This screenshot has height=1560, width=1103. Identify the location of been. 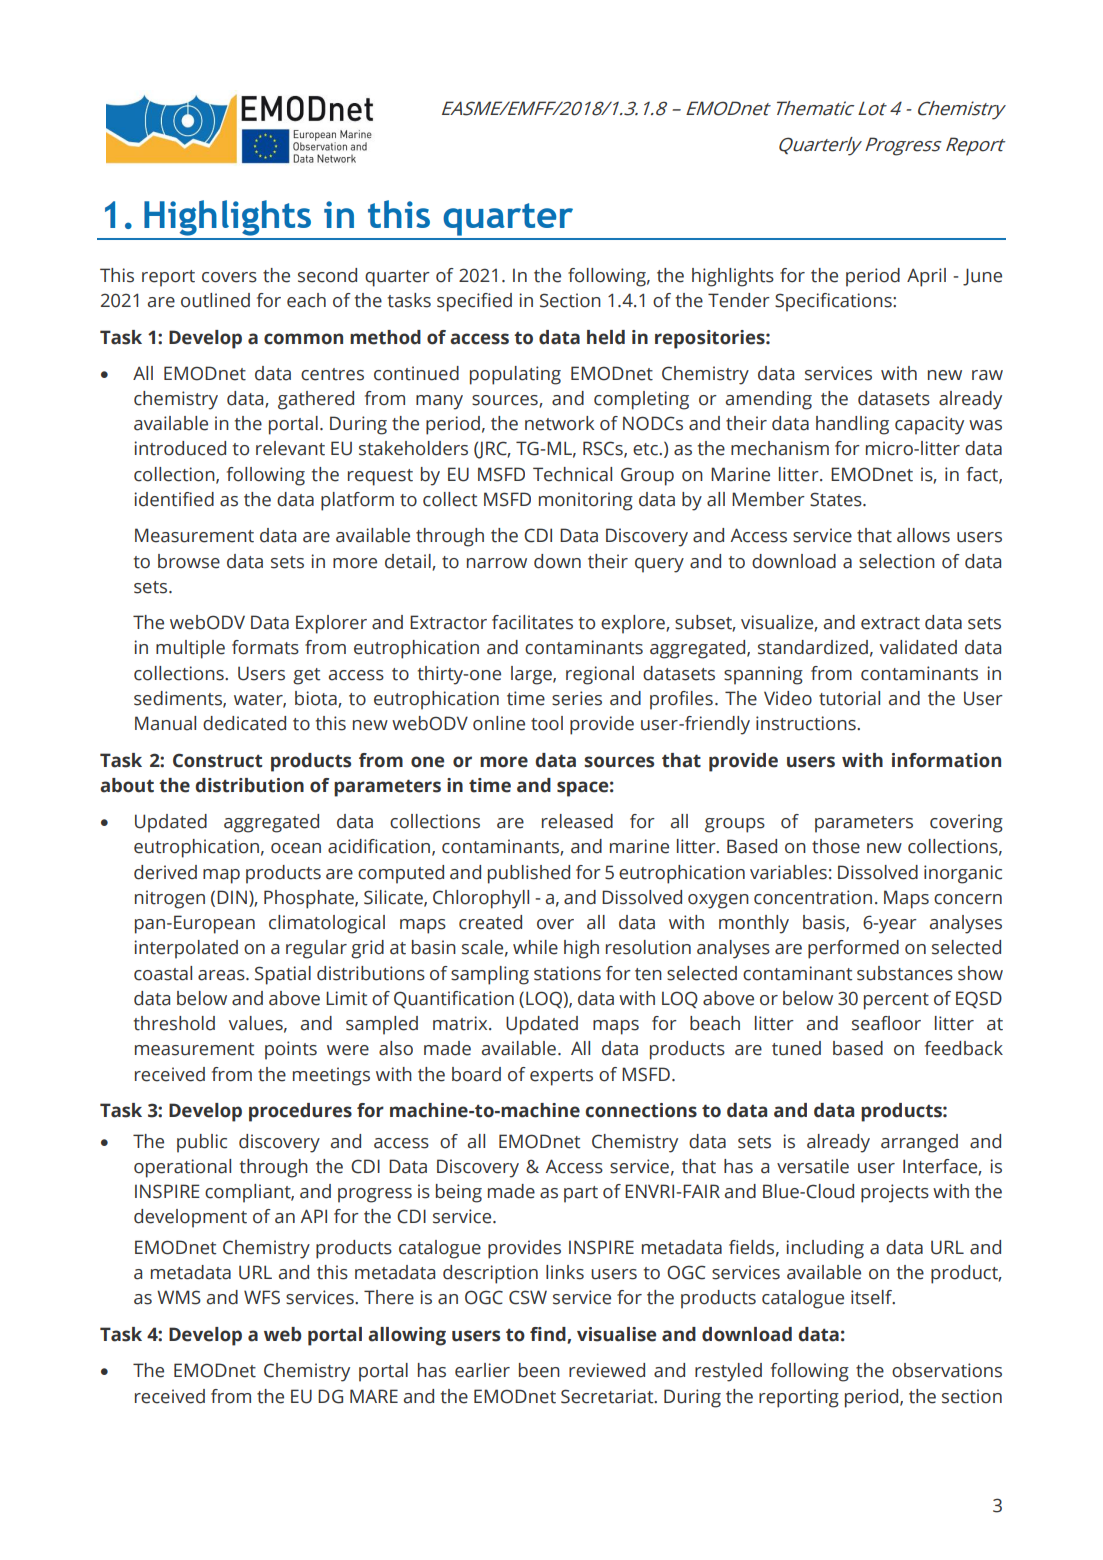
(539, 1370).
